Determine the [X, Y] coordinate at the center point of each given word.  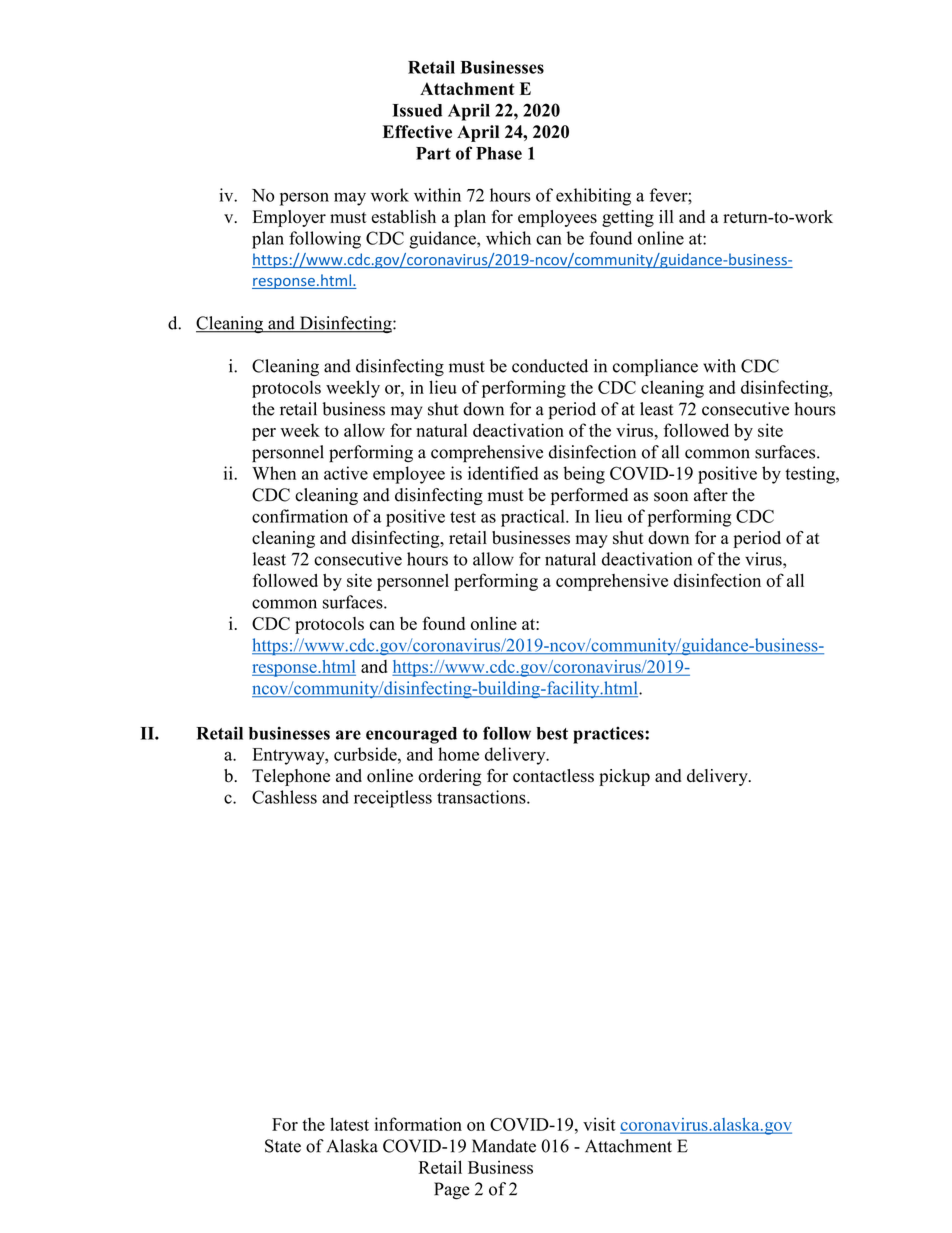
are [348, 735]
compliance [655, 367]
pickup [624, 777]
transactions [482, 797]
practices [609, 735]
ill [666, 216]
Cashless [284, 797]
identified [503, 473]
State [283, 1146]
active [346, 473]
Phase [499, 153]
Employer [289, 218]
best [552, 733]
